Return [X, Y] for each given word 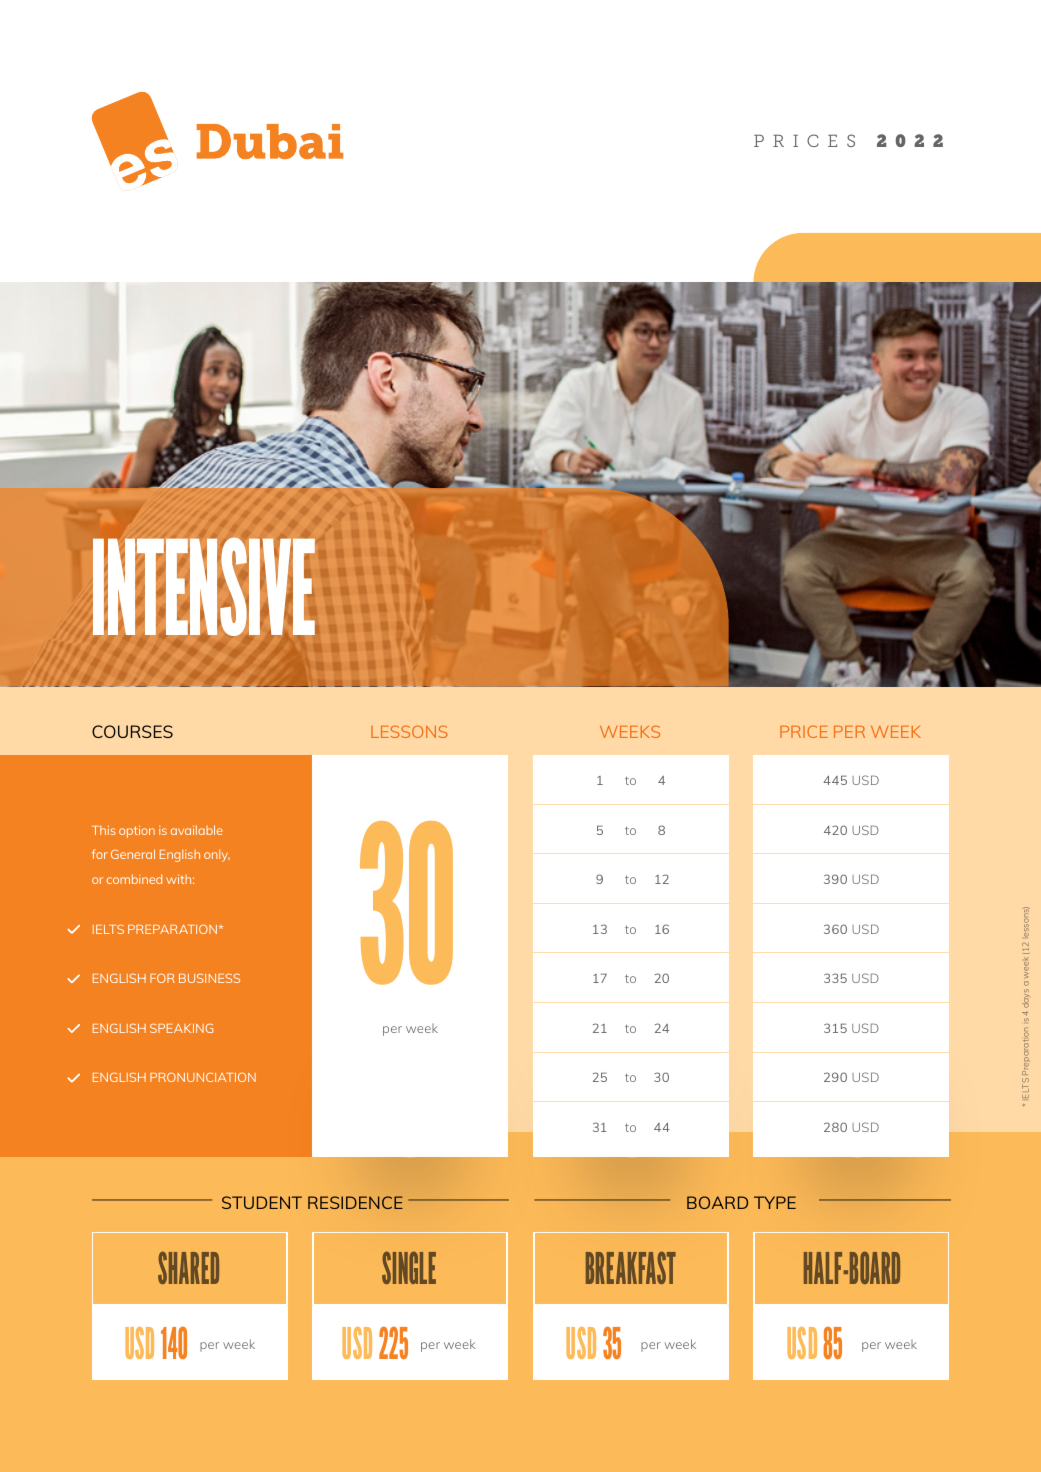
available [197, 830]
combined [134, 879]
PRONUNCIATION [203, 1077]
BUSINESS [209, 978]
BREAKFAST [631, 1268]
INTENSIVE [204, 586]
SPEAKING [181, 1028]
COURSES [132, 731]
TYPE [775, 1202]
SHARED [188, 1268]
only [217, 855]
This [104, 830]
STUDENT [262, 1202]
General [133, 854]
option [137, 832]
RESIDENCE [355, 1202]
